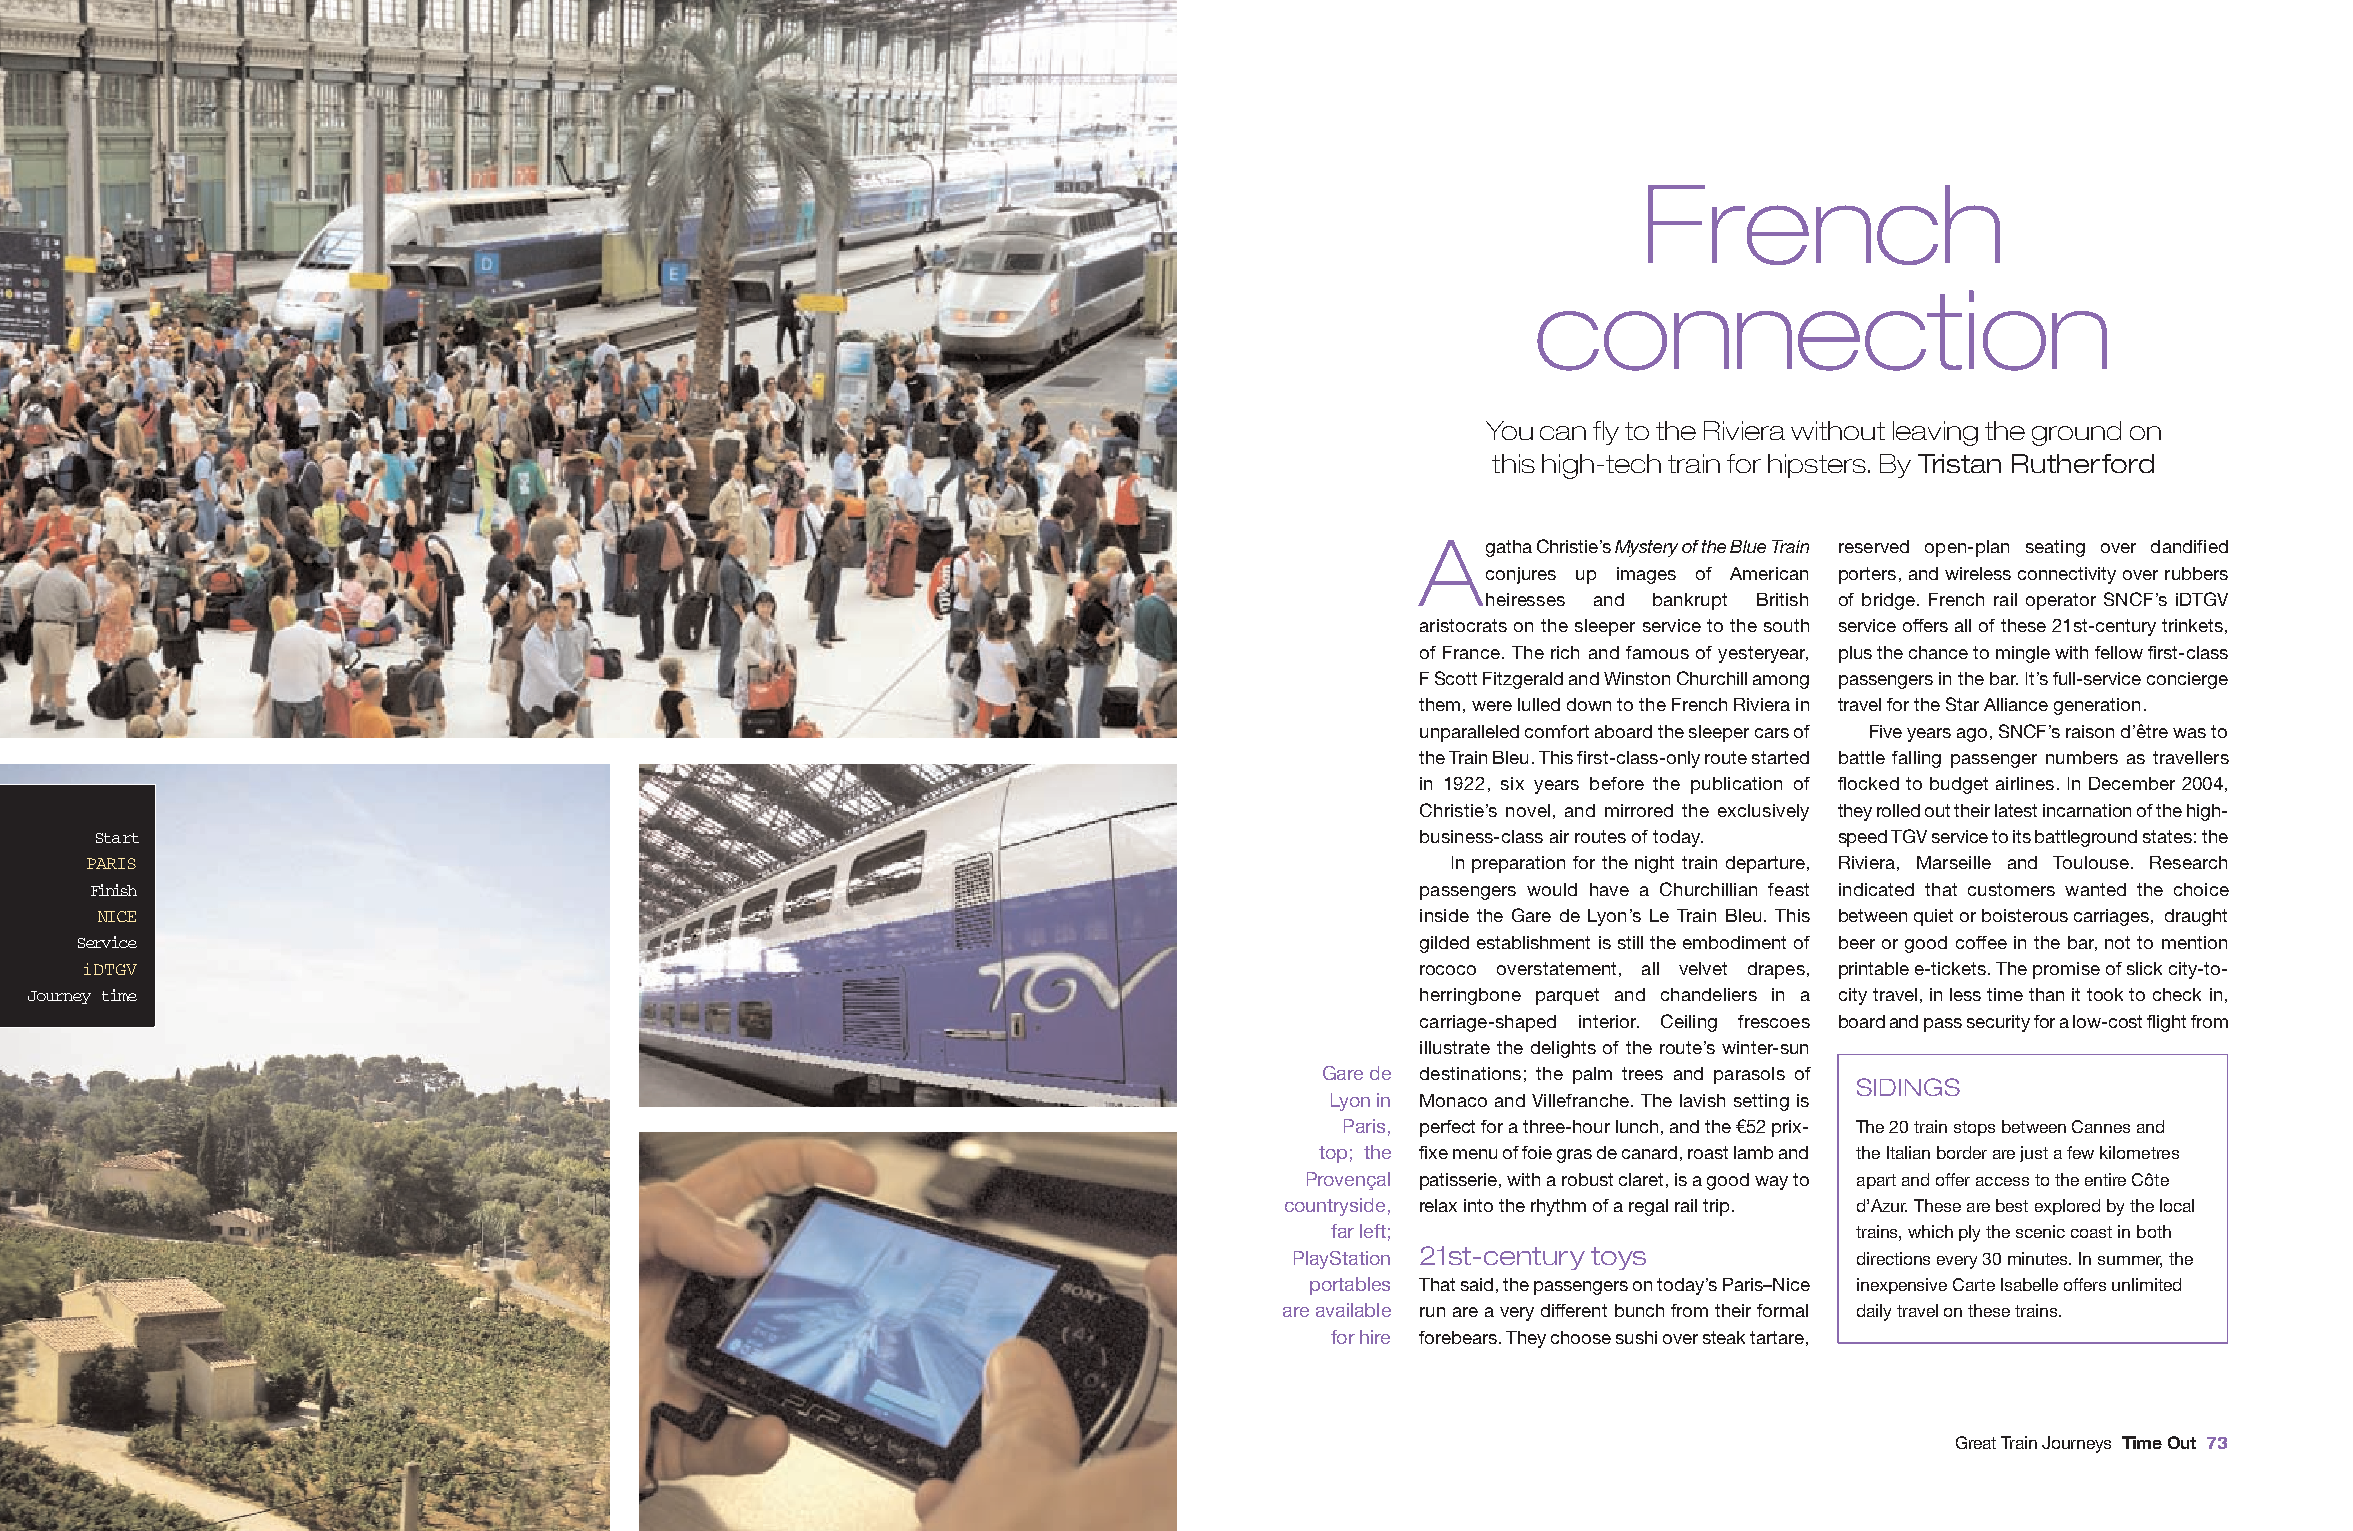  I want to click on inside, so click(1444, 915).
